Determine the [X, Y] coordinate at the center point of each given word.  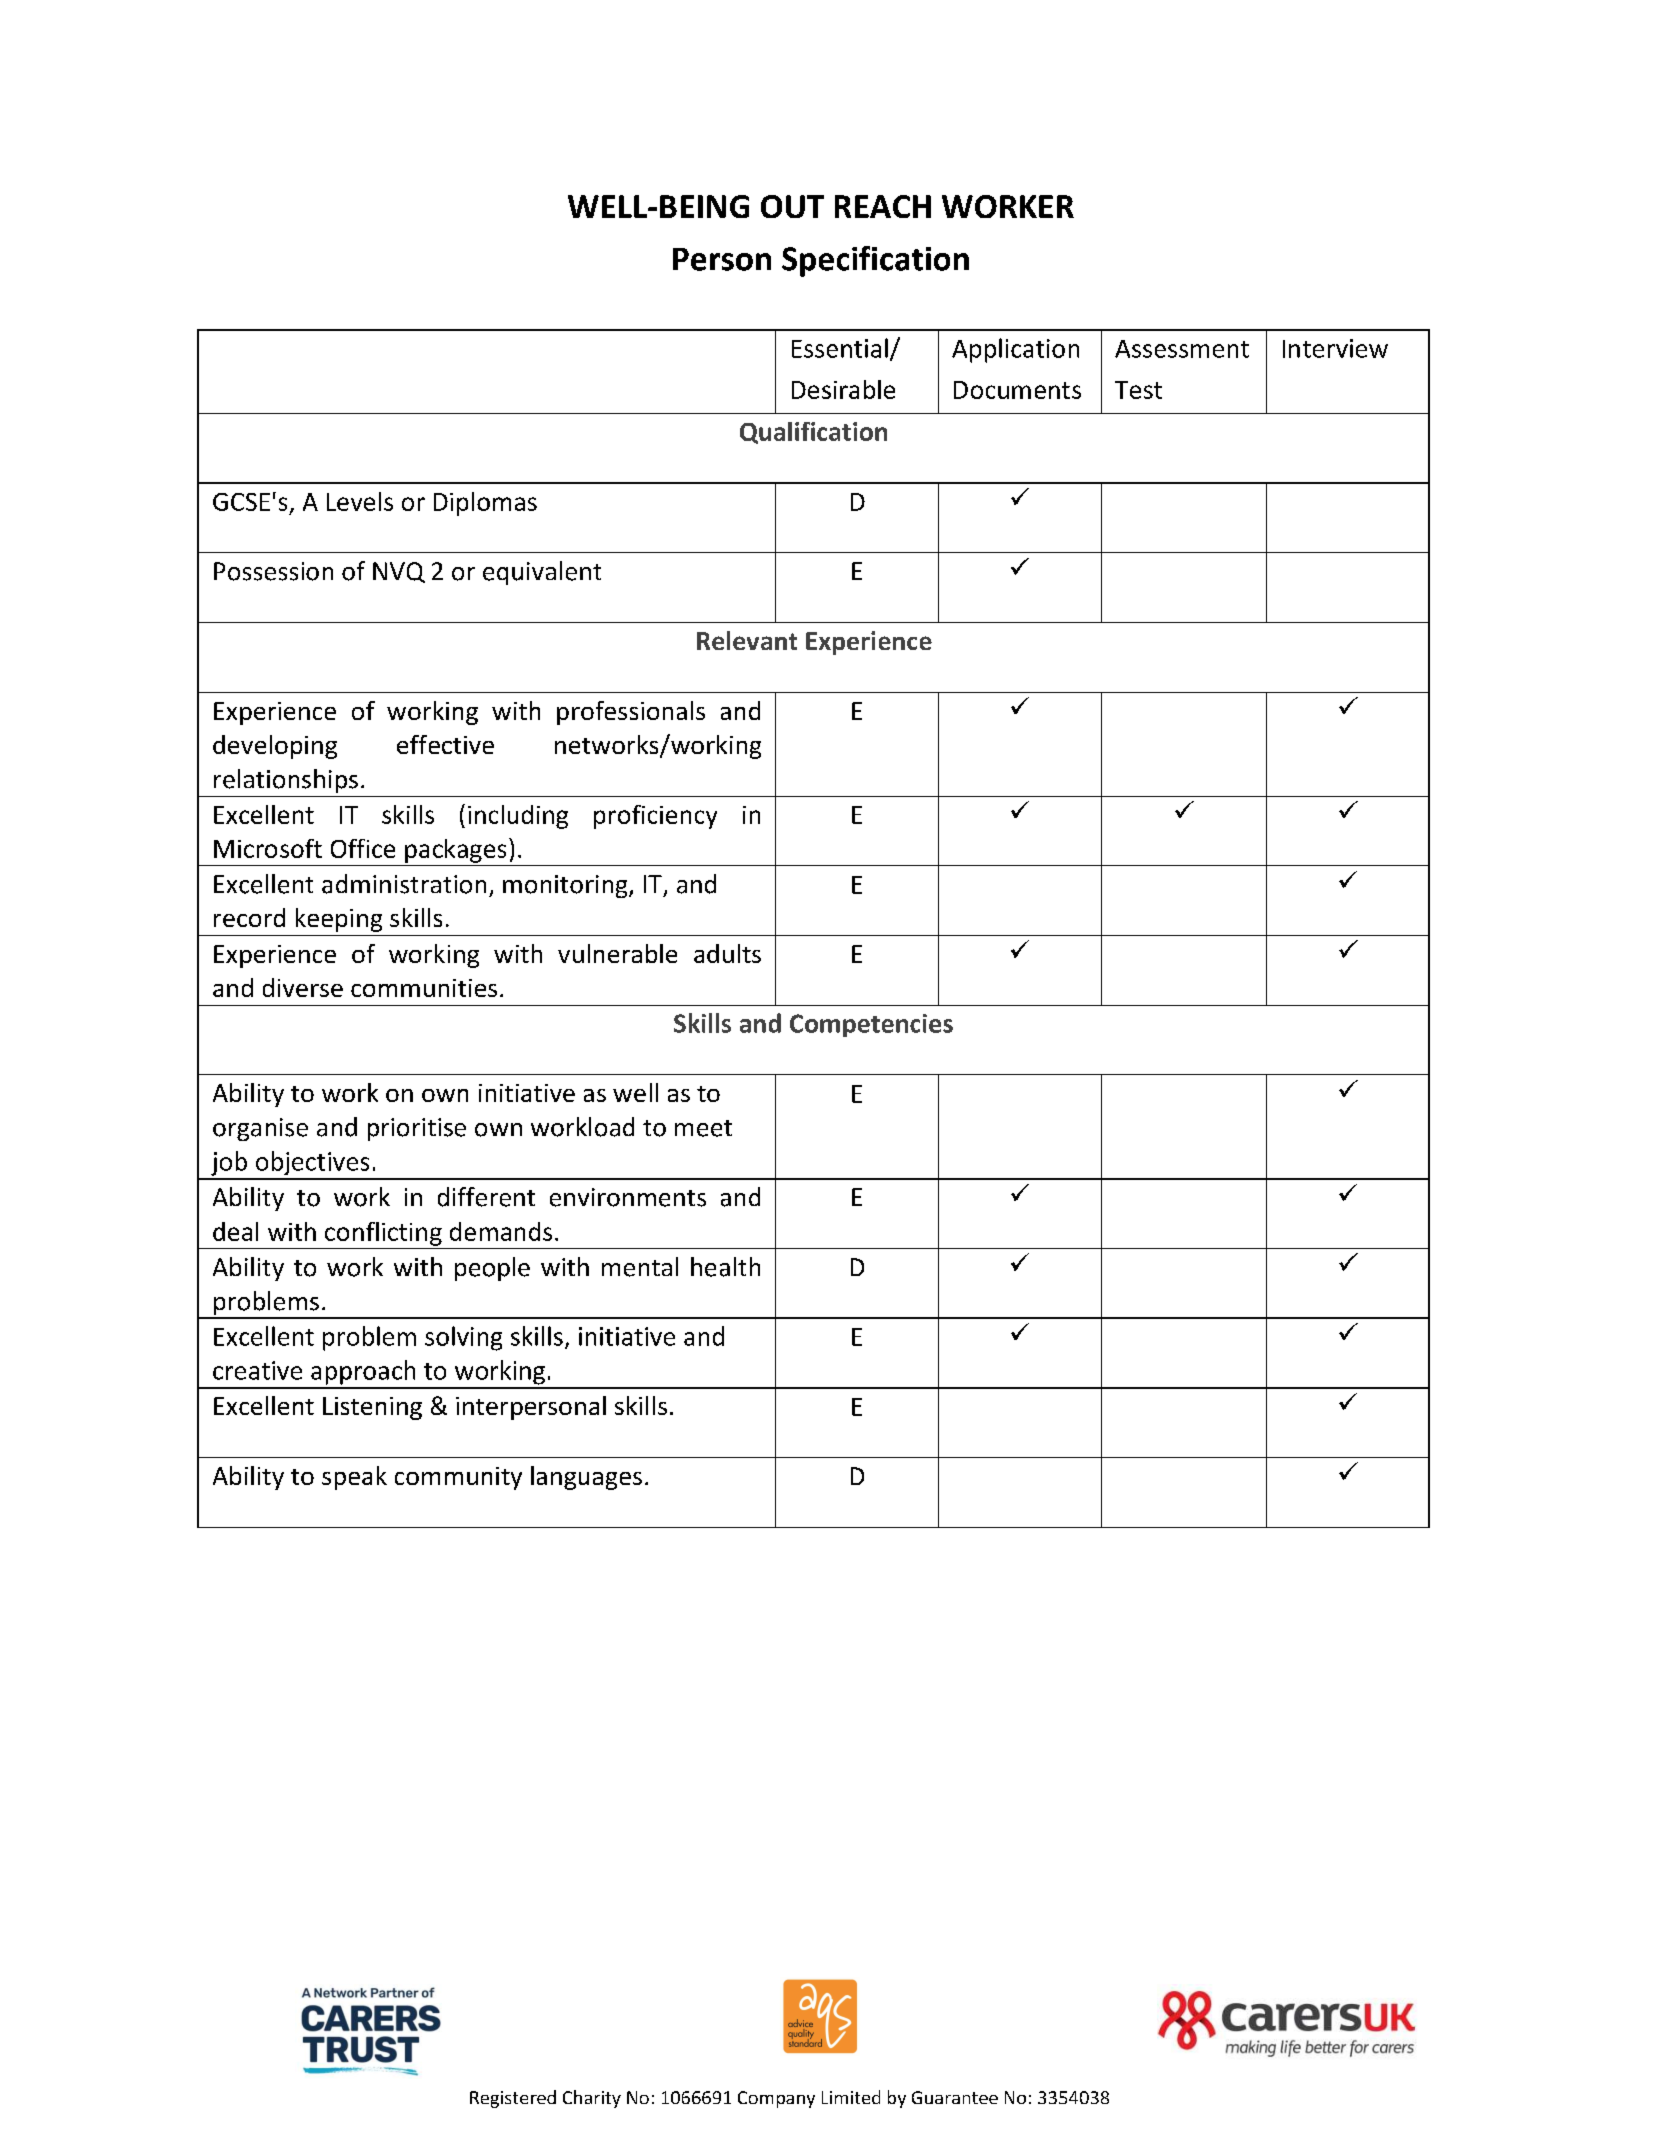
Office [363, 848]
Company [776, 2099]
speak [354, 1478]
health [725, 1267]
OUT [792, 206]
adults [727, 953]
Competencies [871, 1025]
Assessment [1182, 349]
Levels [360, 501]
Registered [513, 2099]
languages [586, 1478]
